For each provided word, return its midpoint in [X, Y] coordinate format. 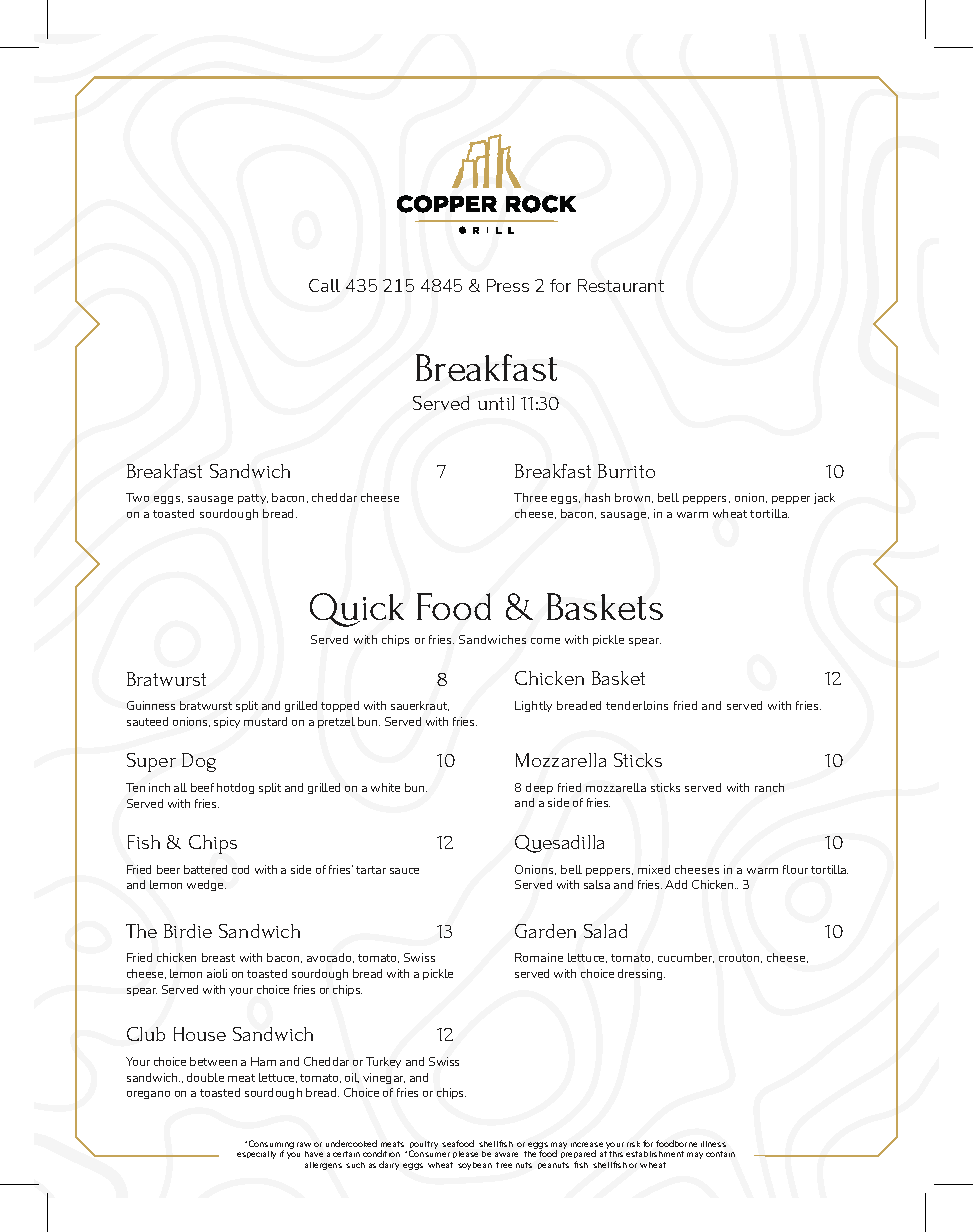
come [545, 641]
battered [205, 869]
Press [508, 285]
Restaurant [621, 285]
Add [676, 884]
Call [324, 285]
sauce [404, 871]
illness [713, 1144]
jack [824, 498]
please [465, 1154]
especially [256, 1155]
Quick [357, 610]
